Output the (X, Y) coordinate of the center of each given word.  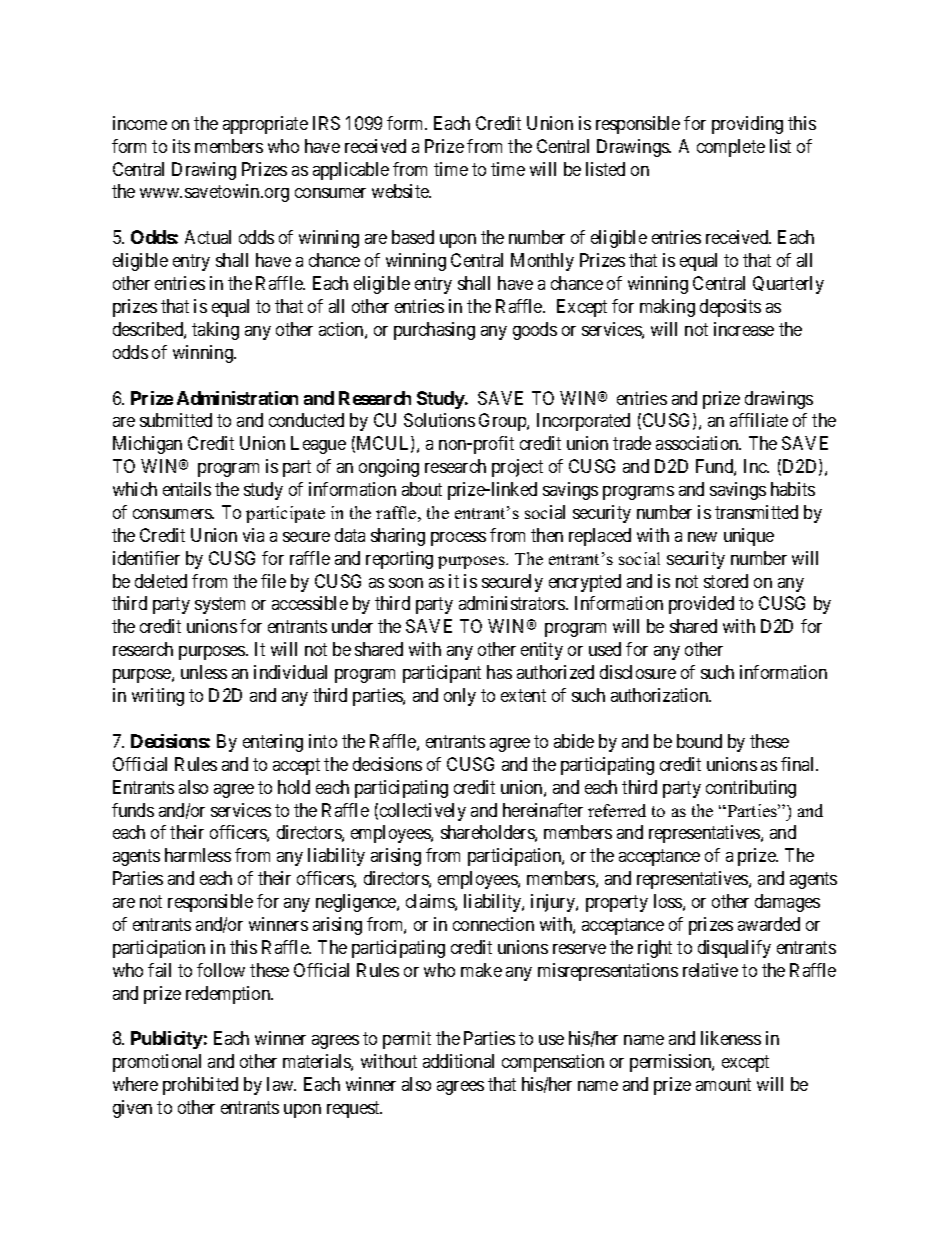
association (698, 443)
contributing (751, 789)
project (517, 468)
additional (458, 1061)
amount (723, 1084)
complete (731, 148)
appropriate (265, 125)
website (401, 191)
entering (273, 743)
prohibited (200, 1086)
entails (187, 489)
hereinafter (543, 810)
